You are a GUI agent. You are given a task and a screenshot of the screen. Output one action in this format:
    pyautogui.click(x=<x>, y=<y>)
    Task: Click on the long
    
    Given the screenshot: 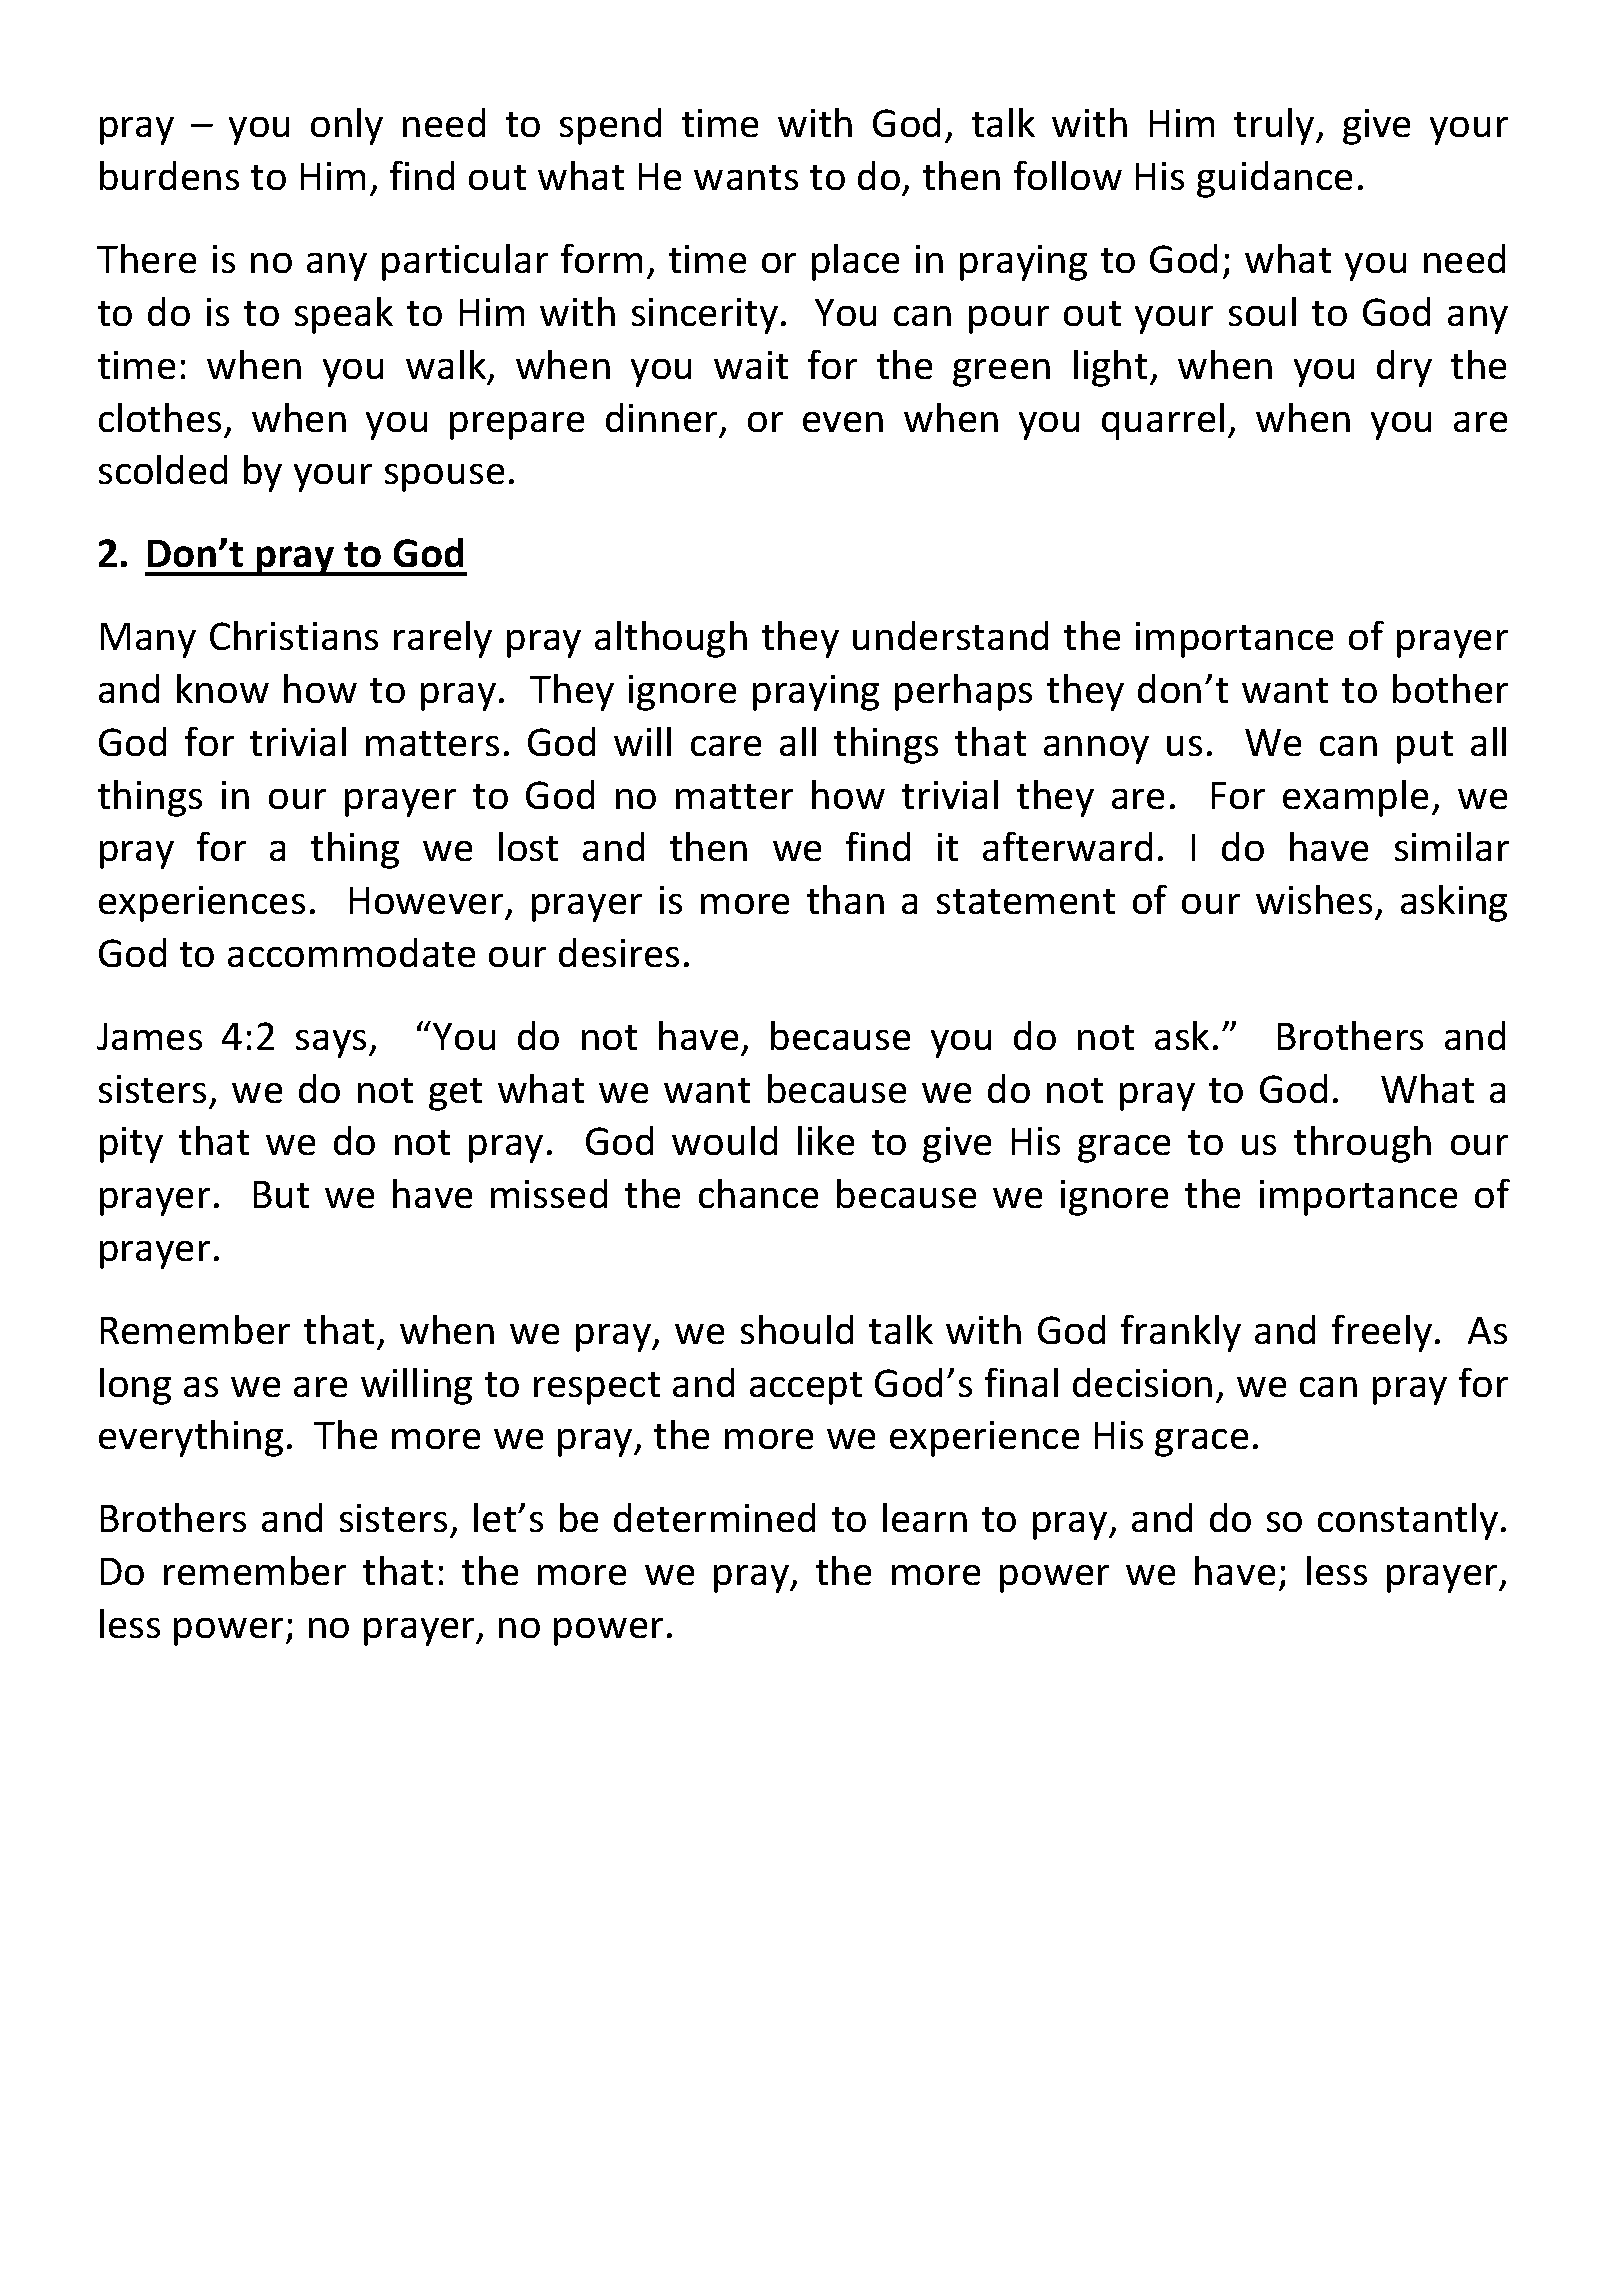 What is the action you would take?
    pyautogui.click(x=135, y=1386)
